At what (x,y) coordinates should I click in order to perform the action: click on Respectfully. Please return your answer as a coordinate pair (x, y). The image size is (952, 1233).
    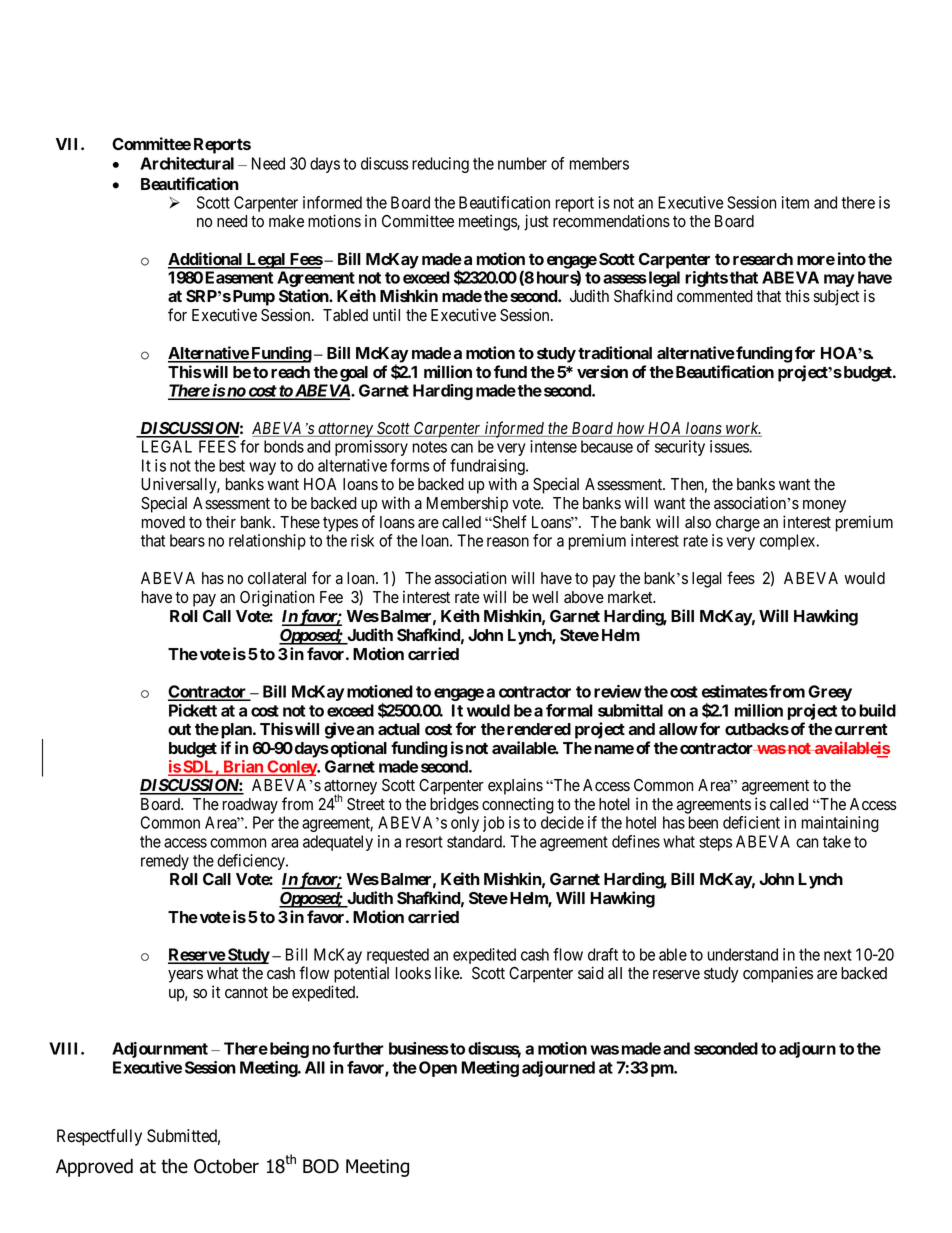
    Looking at the image, I should click on (99, 1137).
